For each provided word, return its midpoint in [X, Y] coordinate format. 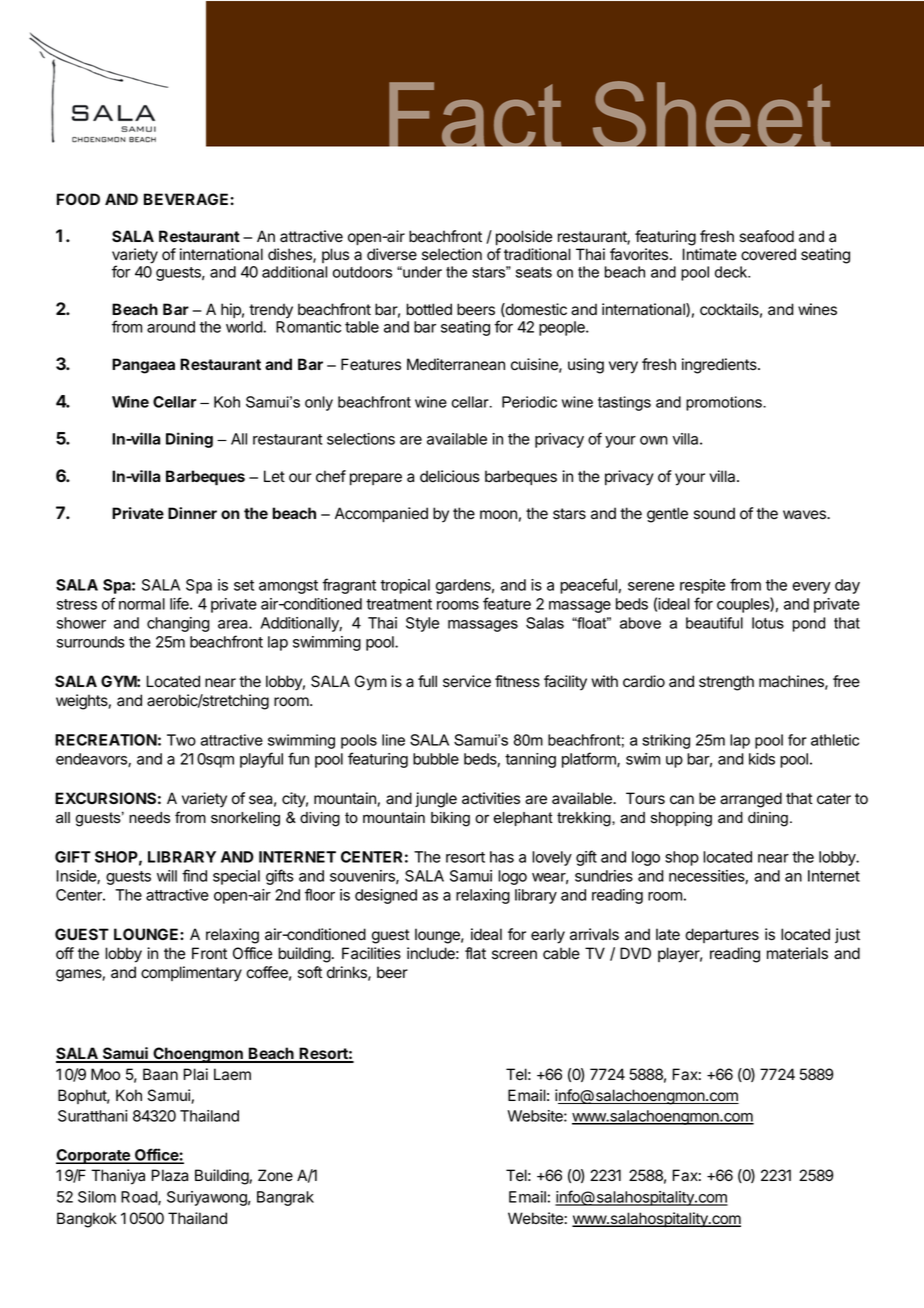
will [167, 876]
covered [768, 254]
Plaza [170, 1175]
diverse [392, 254]
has [502, 857]
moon [498, 515]
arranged [751, 800]
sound [714, 513]
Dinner [192, 513]
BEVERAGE [186, 199]
